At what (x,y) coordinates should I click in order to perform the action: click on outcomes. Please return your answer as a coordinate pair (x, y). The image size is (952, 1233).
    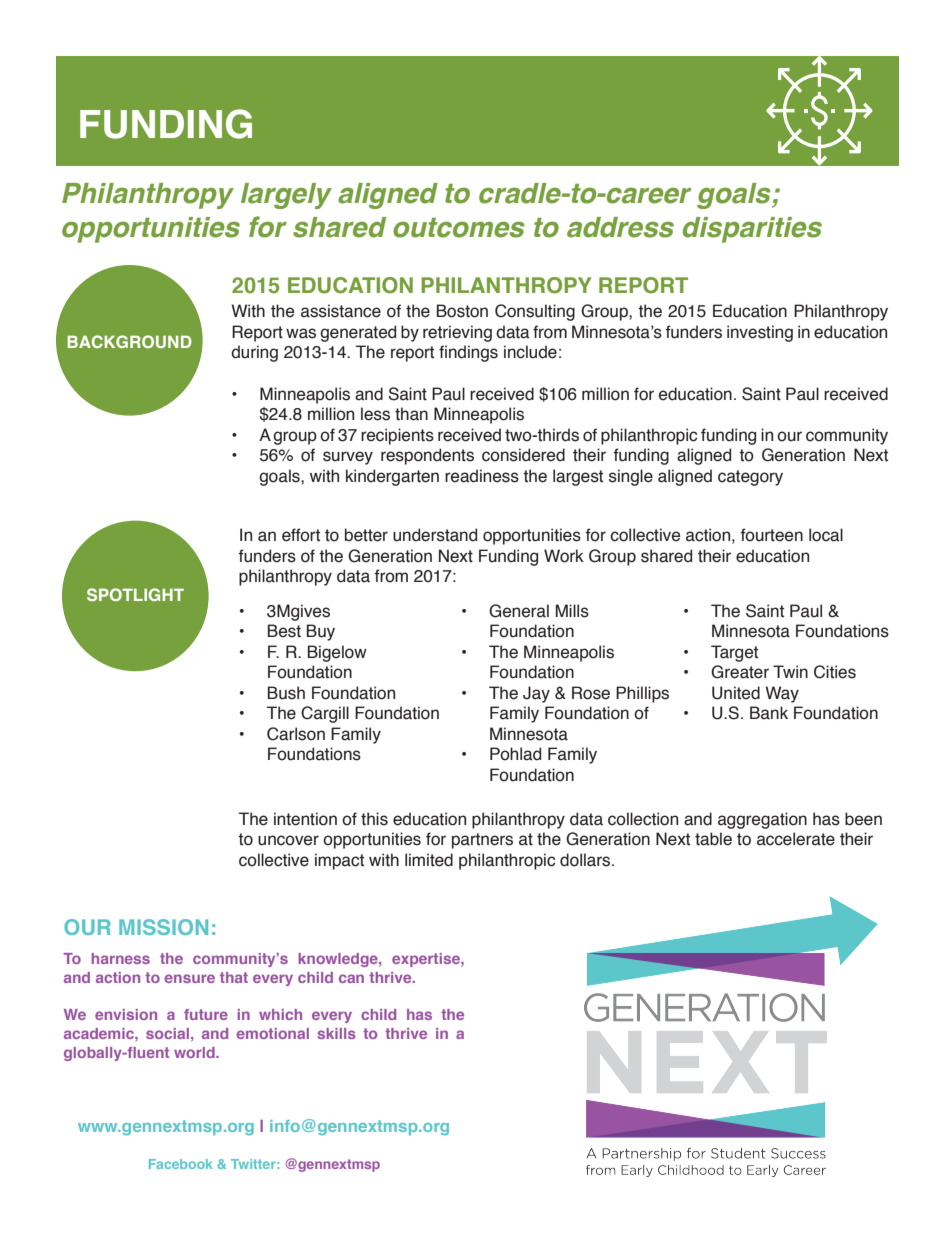
    Looking at the image, I should click on (459, 228).
